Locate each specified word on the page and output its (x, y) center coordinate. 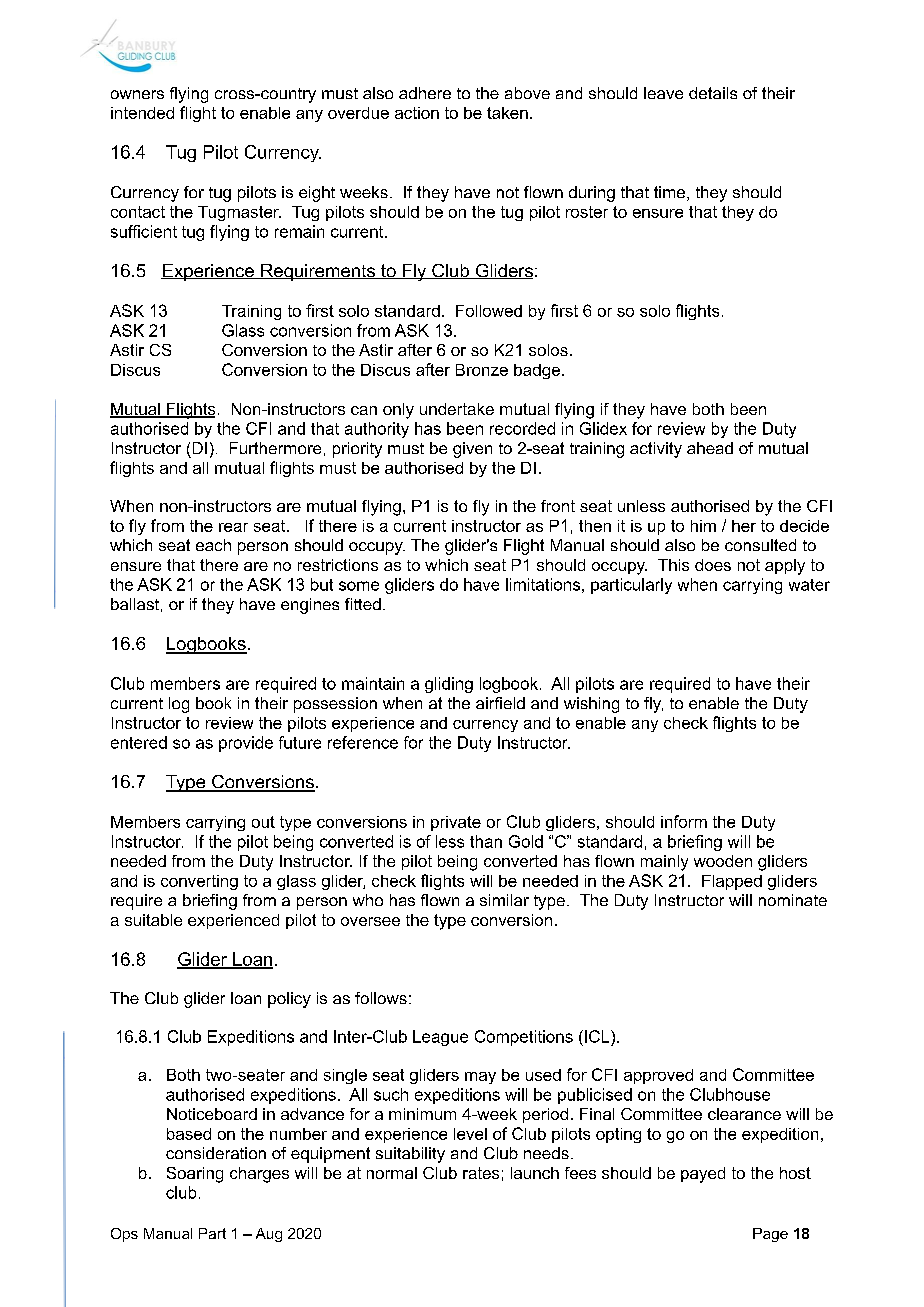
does (713, 565)
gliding (449, 685)
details (713, 93)
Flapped (732, 882)
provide (246, 744)
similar (504, 900)
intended (142, 113)
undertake (457, 409)
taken (507, 113)
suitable (153, 920)
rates (481, 1173)
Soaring (195, 1175)
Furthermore (275, 448)
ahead (710, 448)
